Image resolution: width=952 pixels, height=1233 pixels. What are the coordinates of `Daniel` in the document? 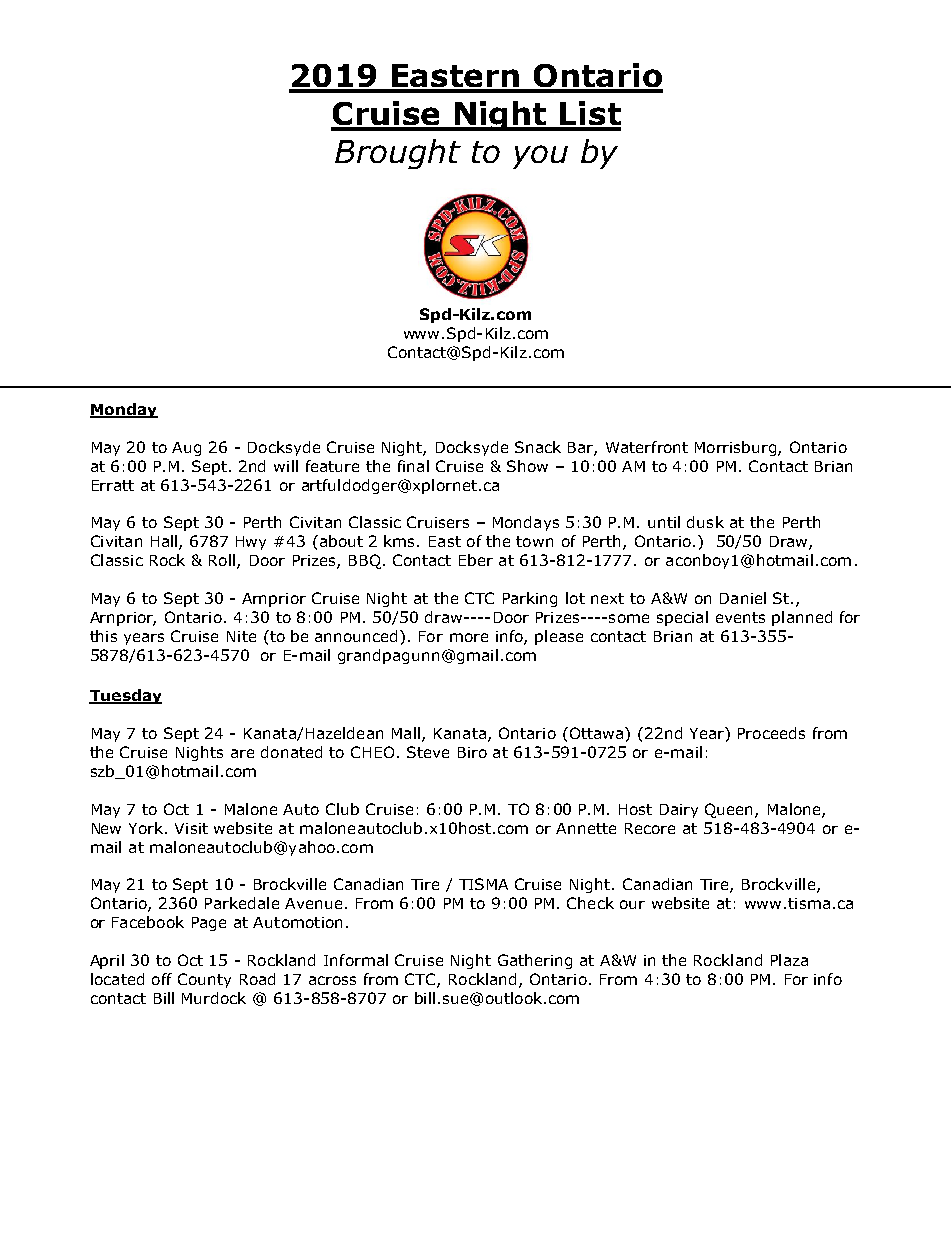 It's located at (743, 598).
